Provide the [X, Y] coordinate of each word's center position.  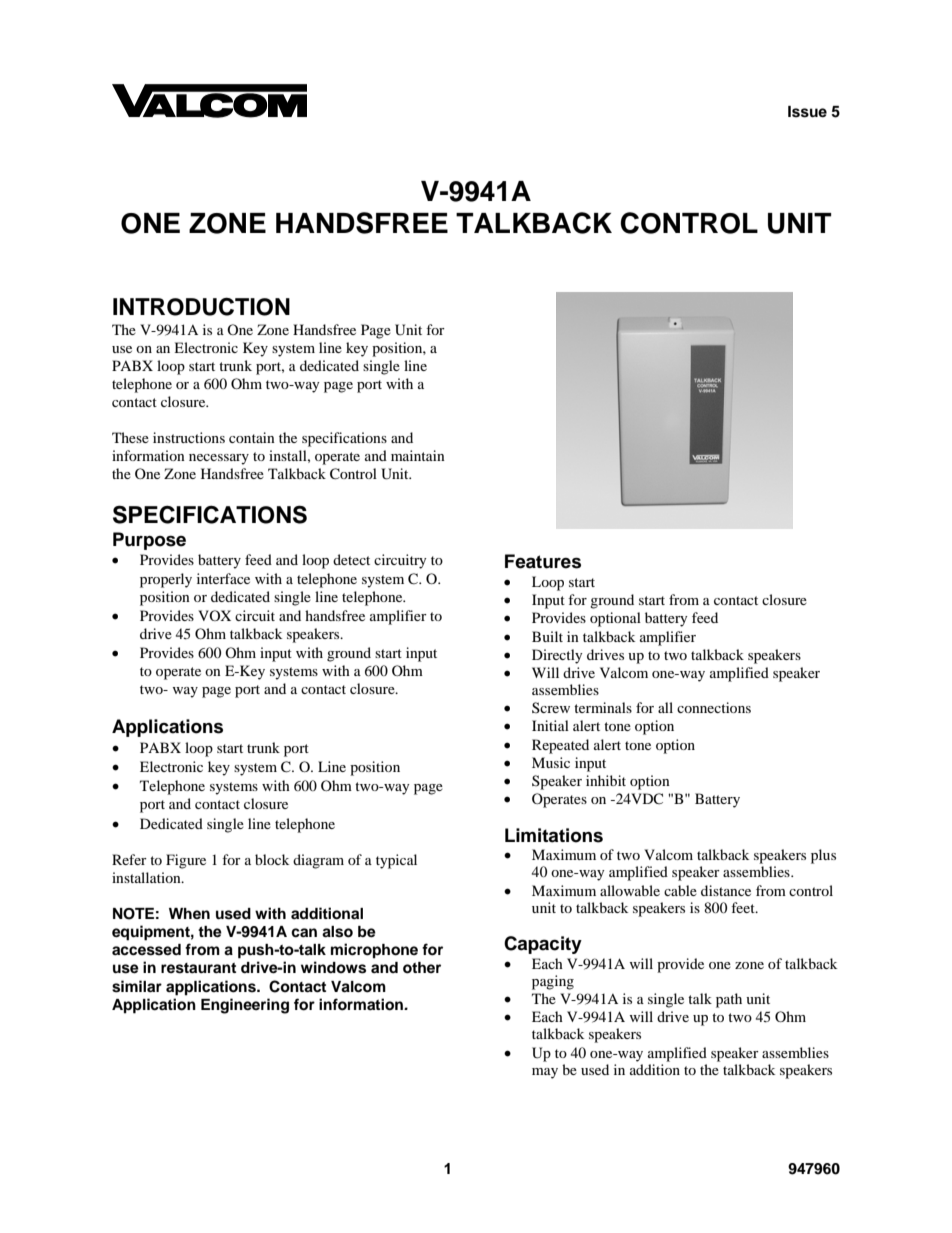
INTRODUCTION [201, 306]
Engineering [245, 1006]
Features [543, 561]
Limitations [554, 835]
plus [823, 856]
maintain [418, 455]
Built [547, 636]
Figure [186, 861]
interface [223, 578]
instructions [189, 437]
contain [252, 437]
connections [714, 707]
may [545, 1073]
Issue [807, 112]
